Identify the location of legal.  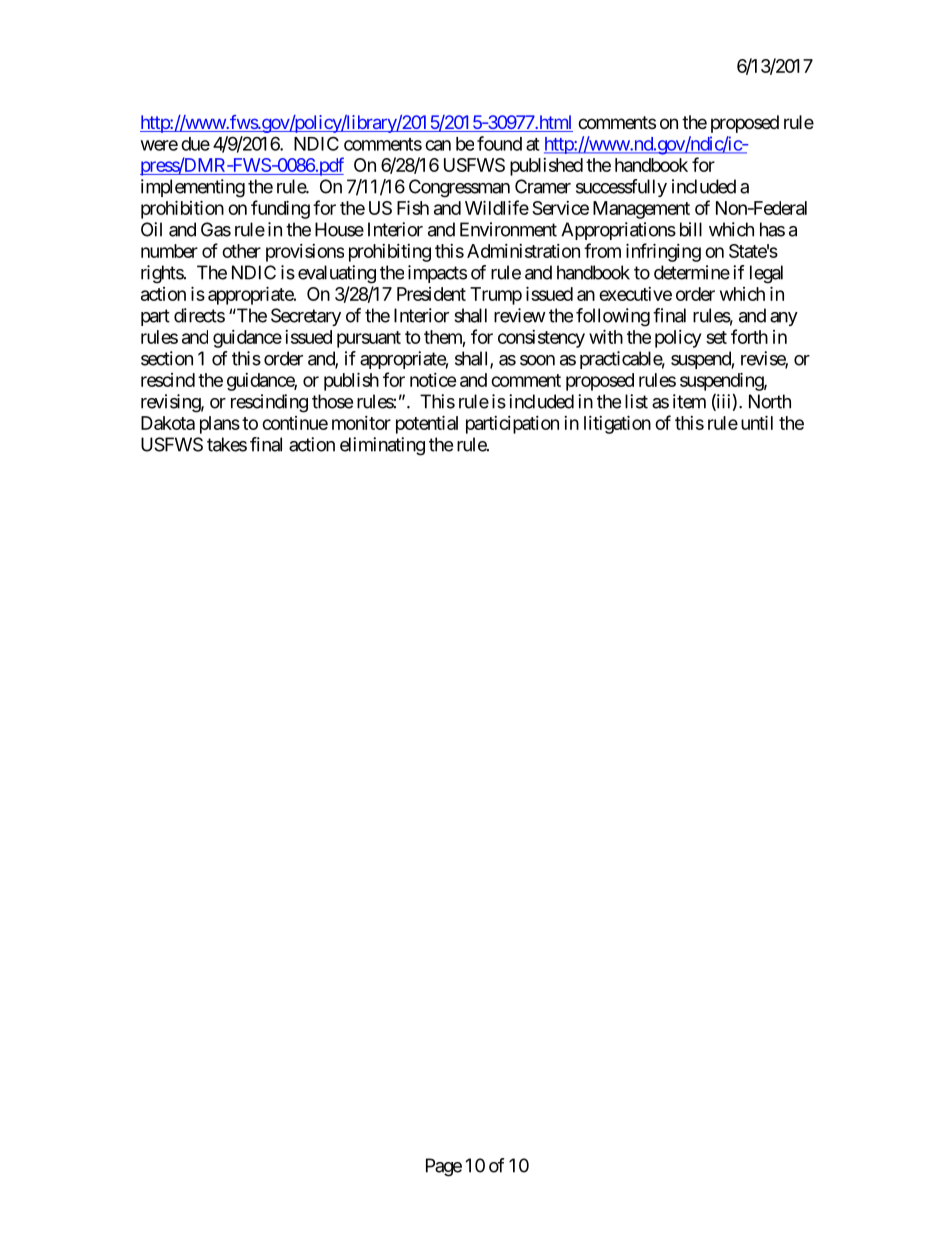
(766, 274).
